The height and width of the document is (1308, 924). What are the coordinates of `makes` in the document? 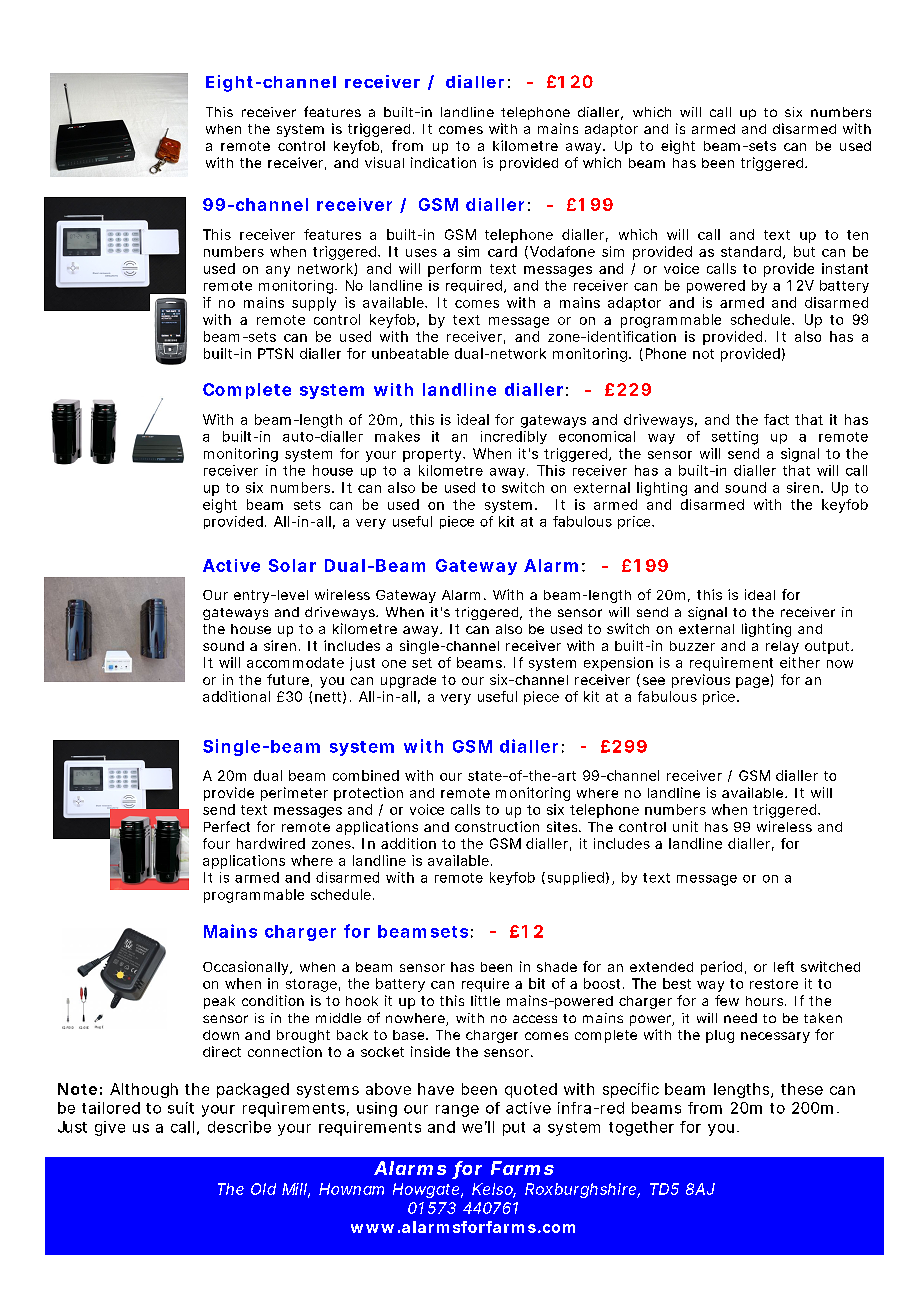 It's located at (397, 436).
